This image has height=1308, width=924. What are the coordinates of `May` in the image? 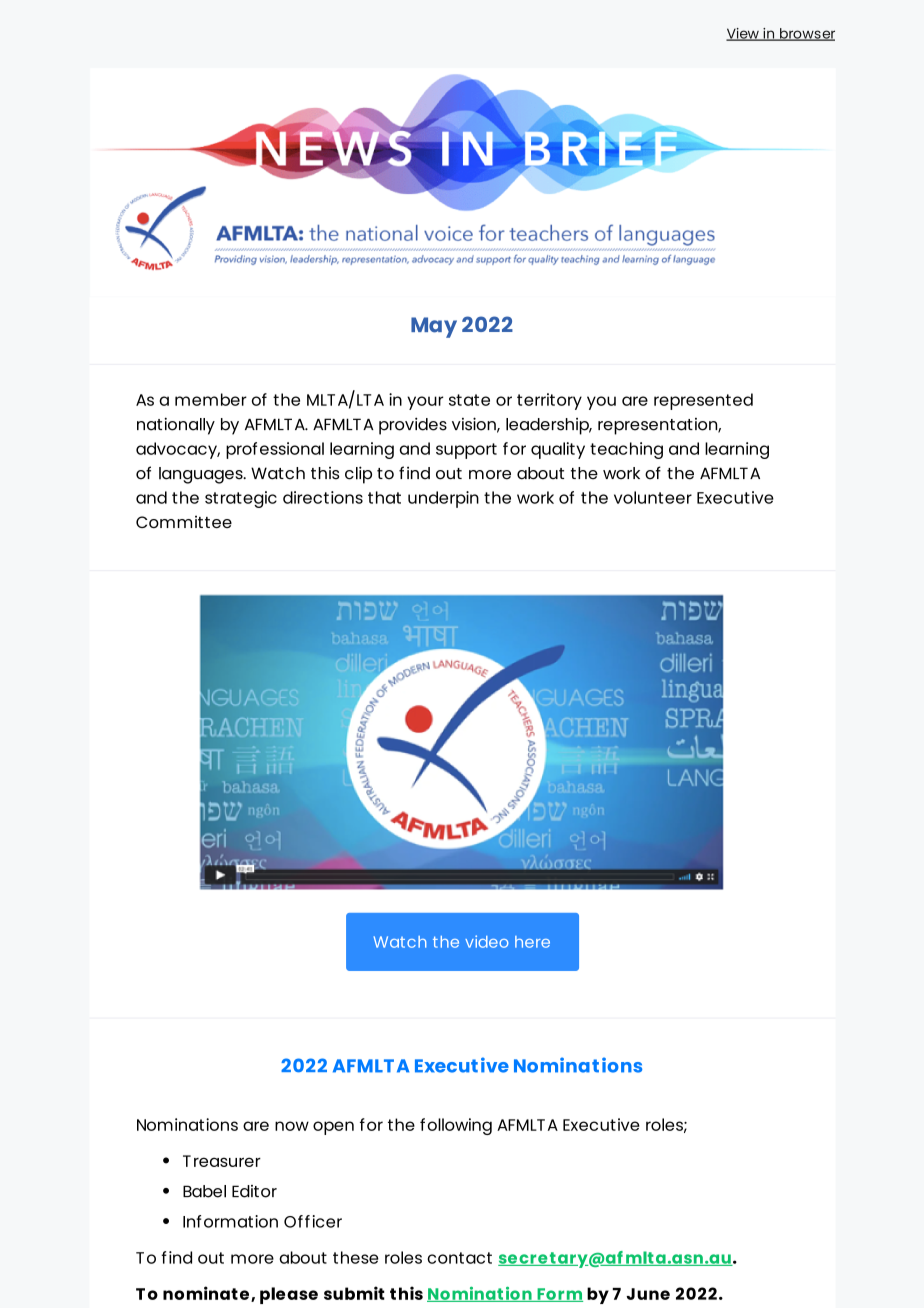 It's located at (434, 327).
